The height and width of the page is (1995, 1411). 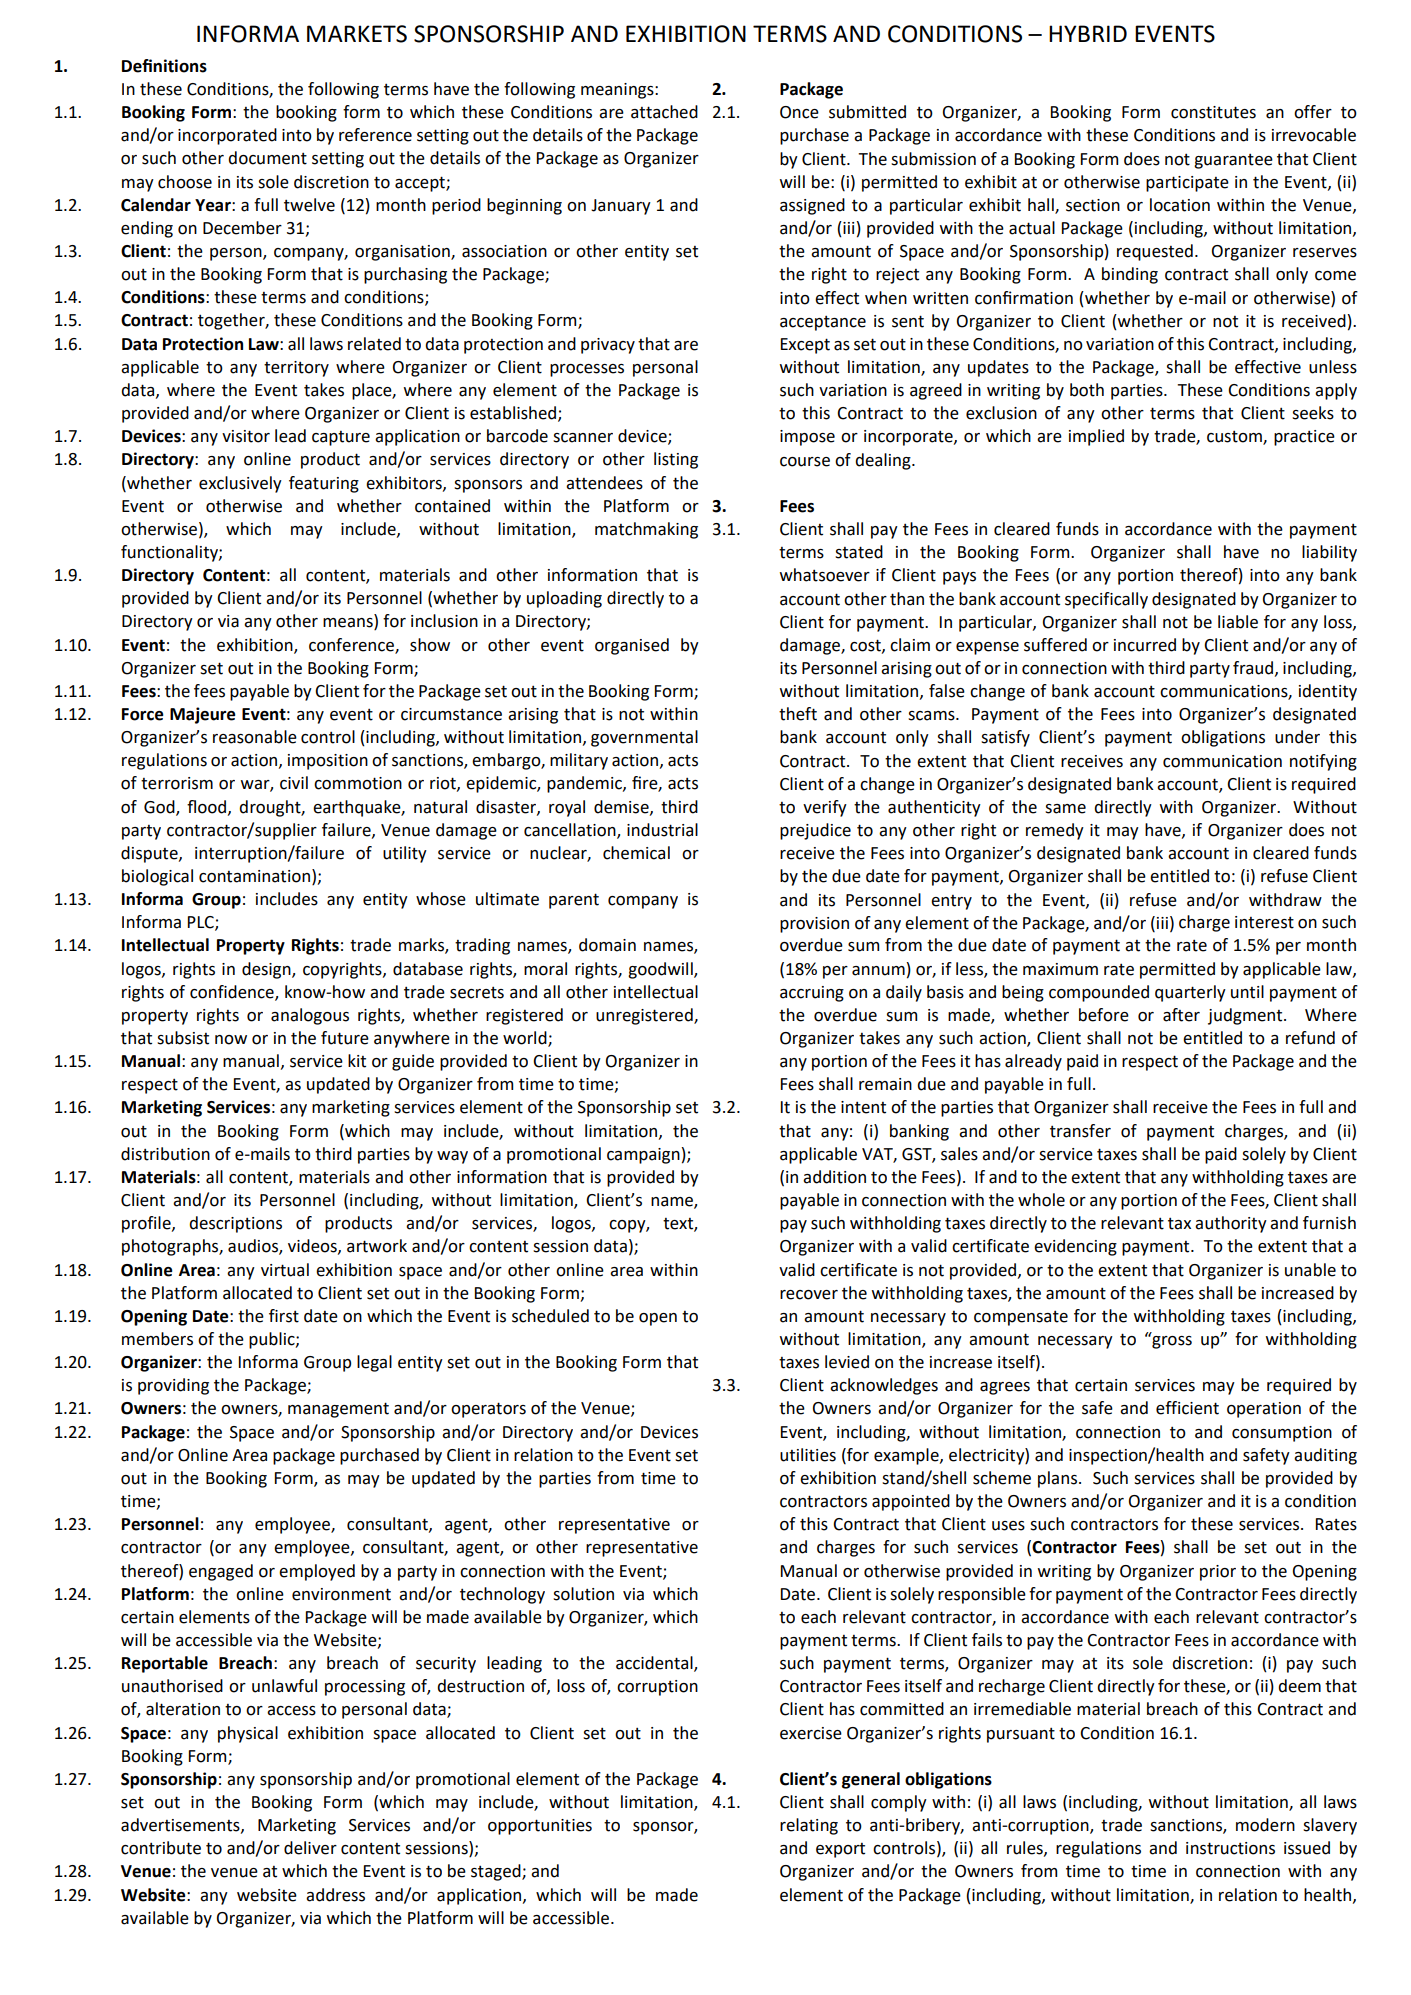 What do you see at coordinates (646, 530) in the page?
I see `matchmaking` at bounding box center [646, 530].
